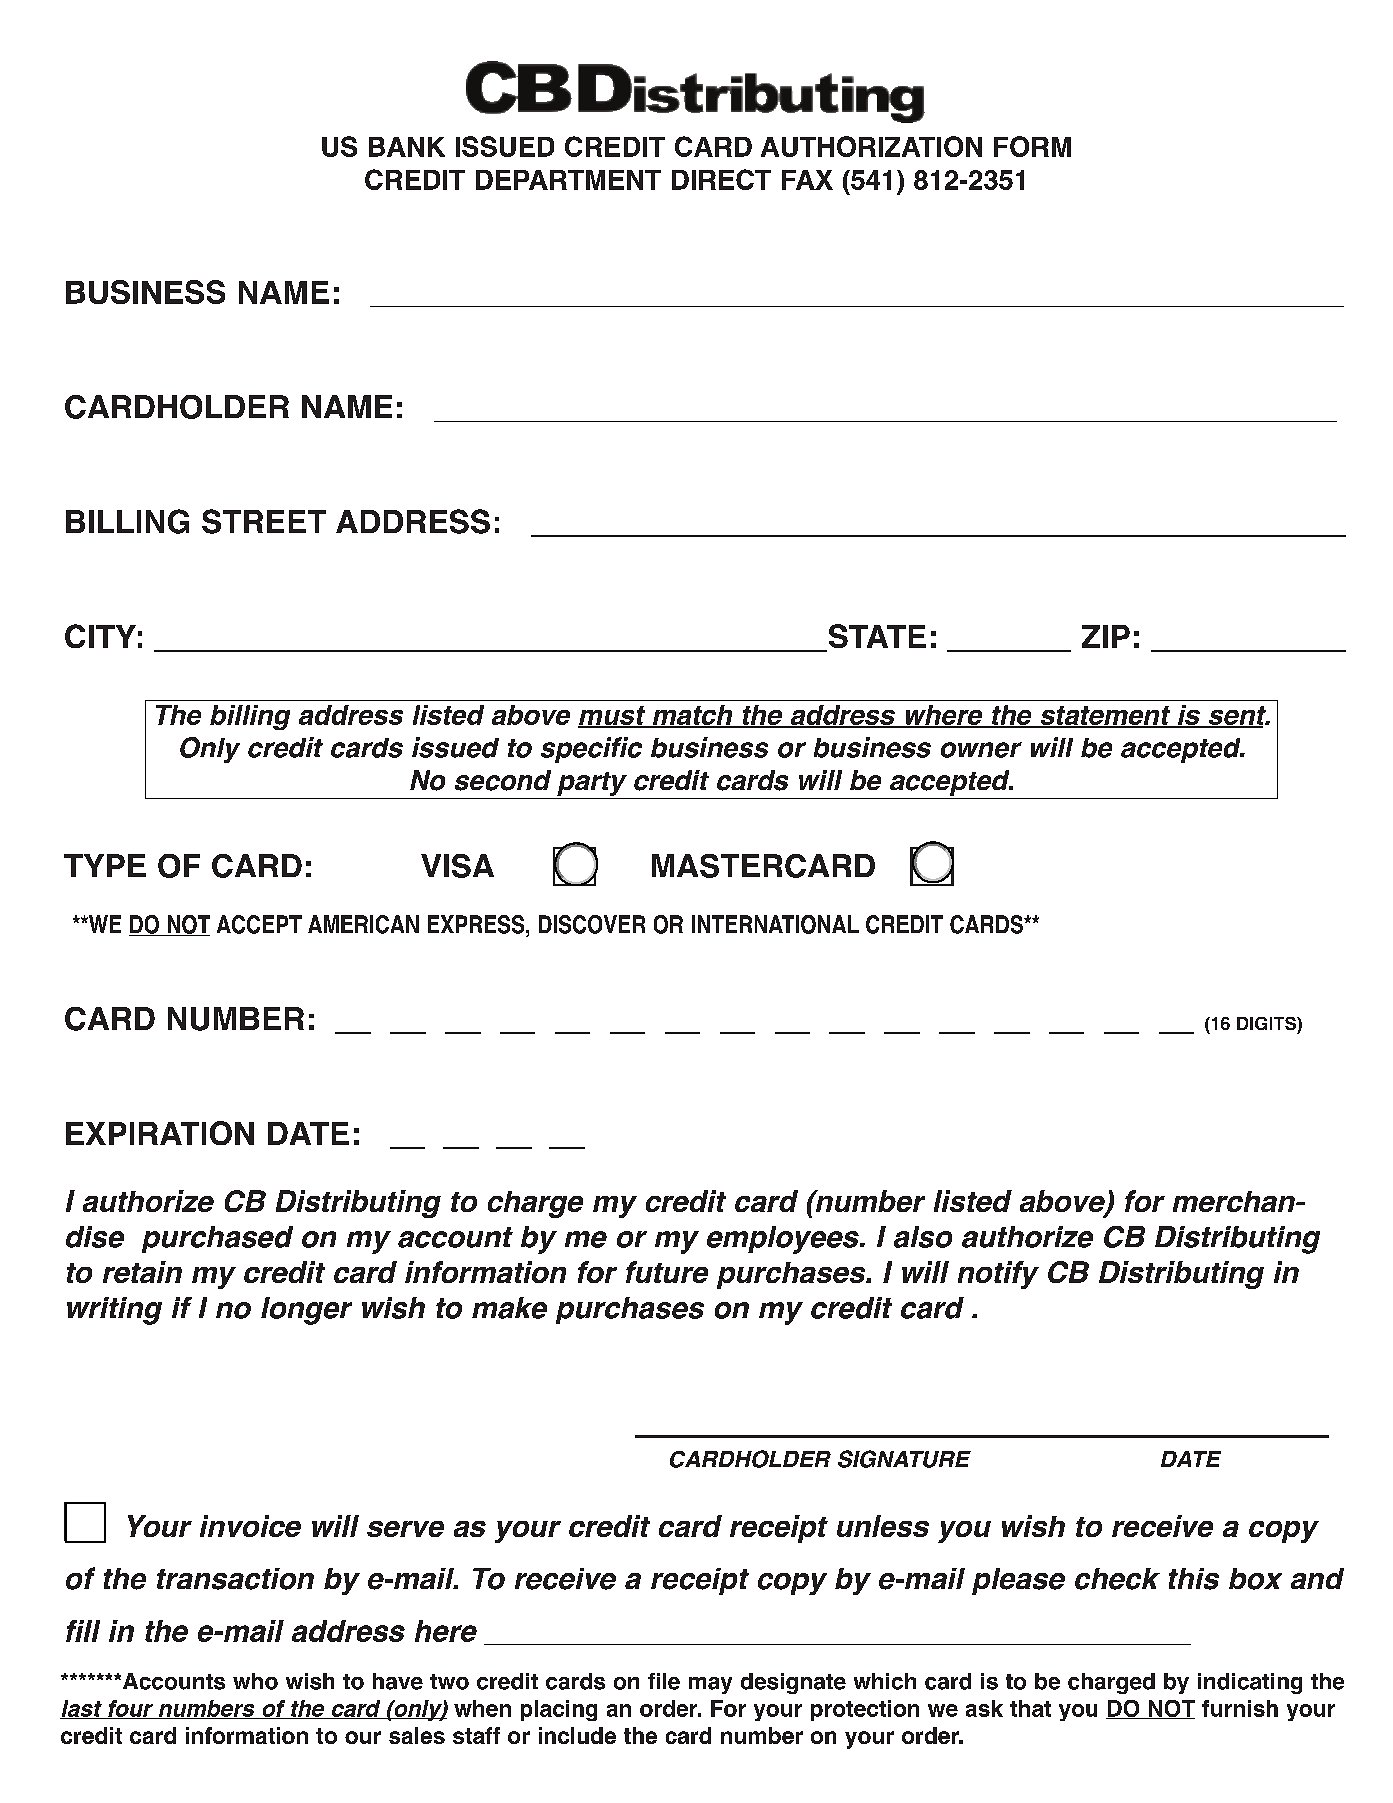 The width and height of the screenshot is (1393, 1803). Describe the element at coordinates (721, 179) in the screenshot. I see `DIRECT` at that location.
